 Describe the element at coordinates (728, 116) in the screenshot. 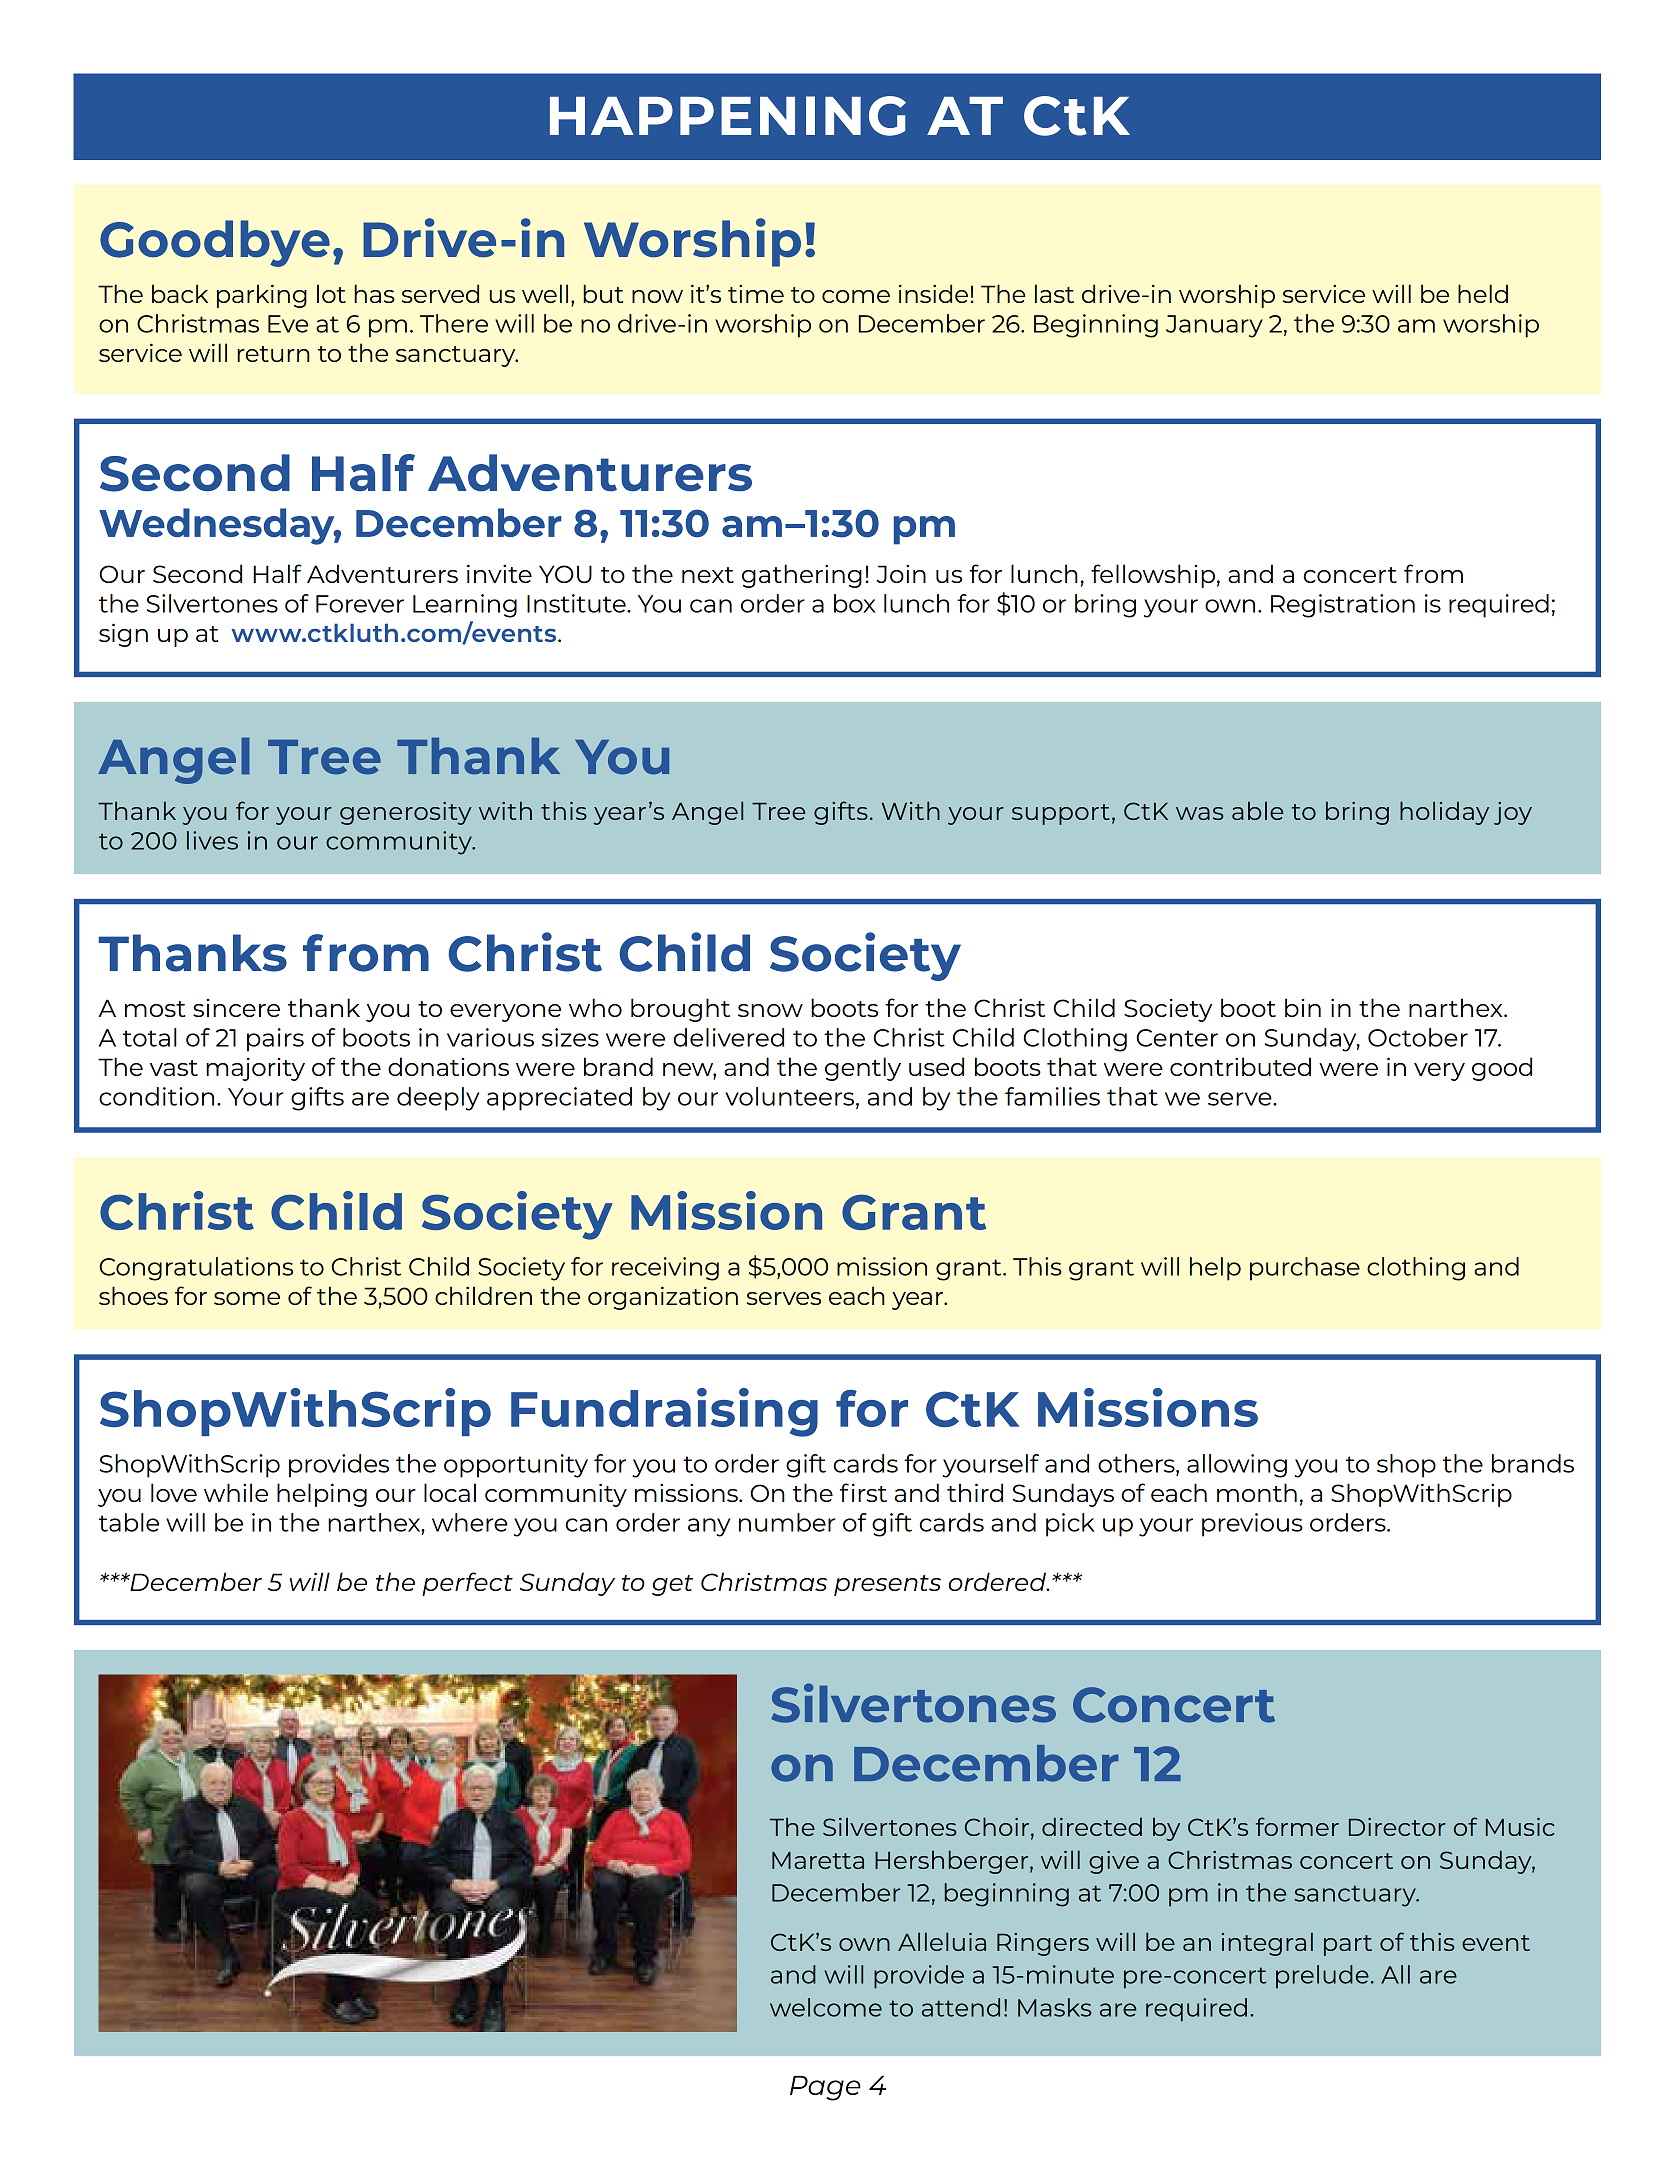

I see `HAPPENING` at that location.
